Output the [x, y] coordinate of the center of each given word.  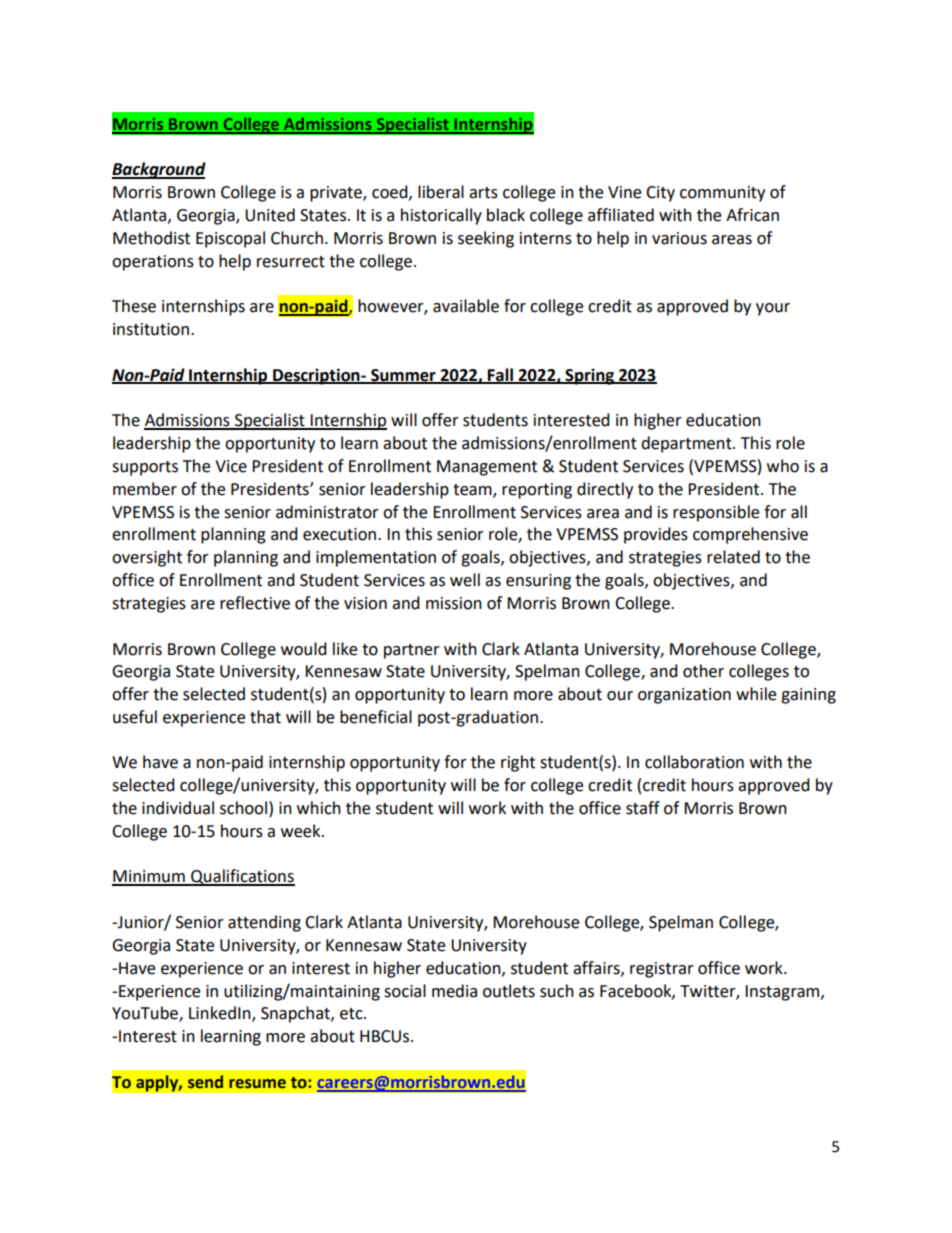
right [518, 763]
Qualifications [242, 877]
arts [483, 193]
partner [412, 651]
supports [145, 468]
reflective [255, 603]
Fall [500, 375]
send [205, 1082]
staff [643, 808]
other [703, 671]
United [270, 215]
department [687, 444]
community [722, 194]
